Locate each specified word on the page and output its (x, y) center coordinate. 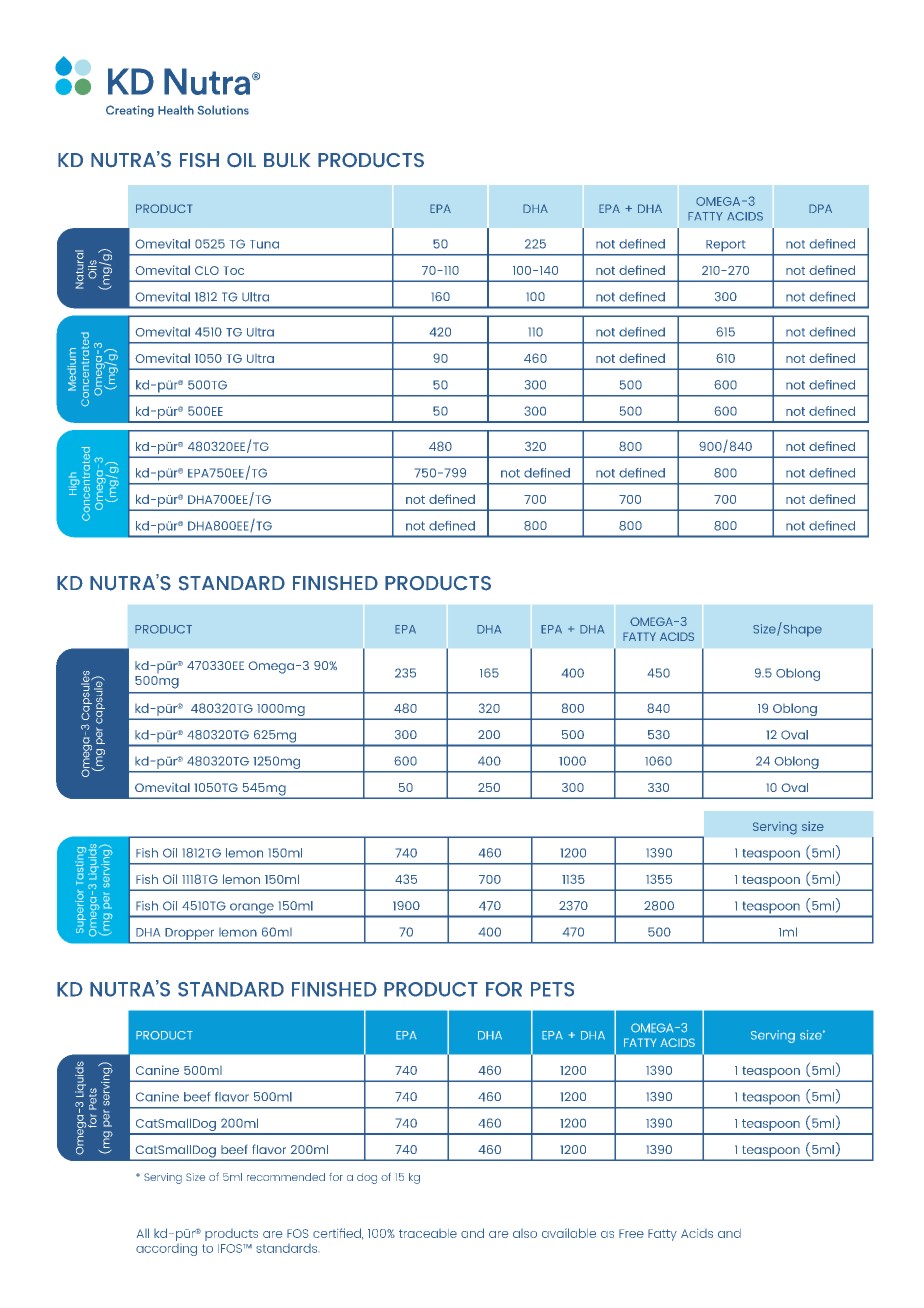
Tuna (264, 244)
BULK (287, 160)
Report (725, 245)
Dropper (190, 934)
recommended (286, 1177)
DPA (820, 208)
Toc (234, 270)
